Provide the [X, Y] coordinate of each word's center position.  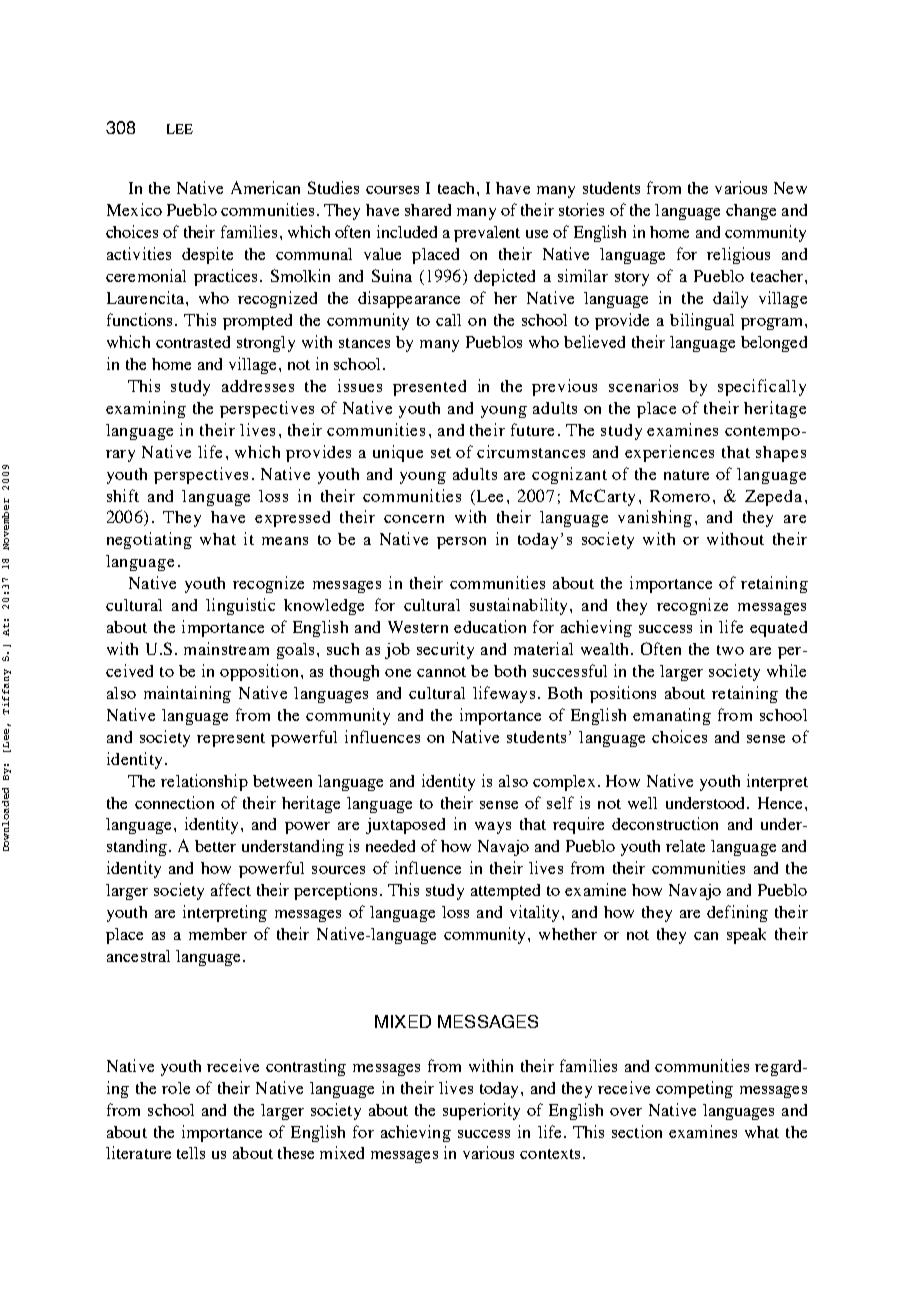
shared [428, 210]
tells [191, 1153]
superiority [481, 1111]
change [751, 212]
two [730, 650]
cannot [441, 672]
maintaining [187, 694]
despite [207, 255]
